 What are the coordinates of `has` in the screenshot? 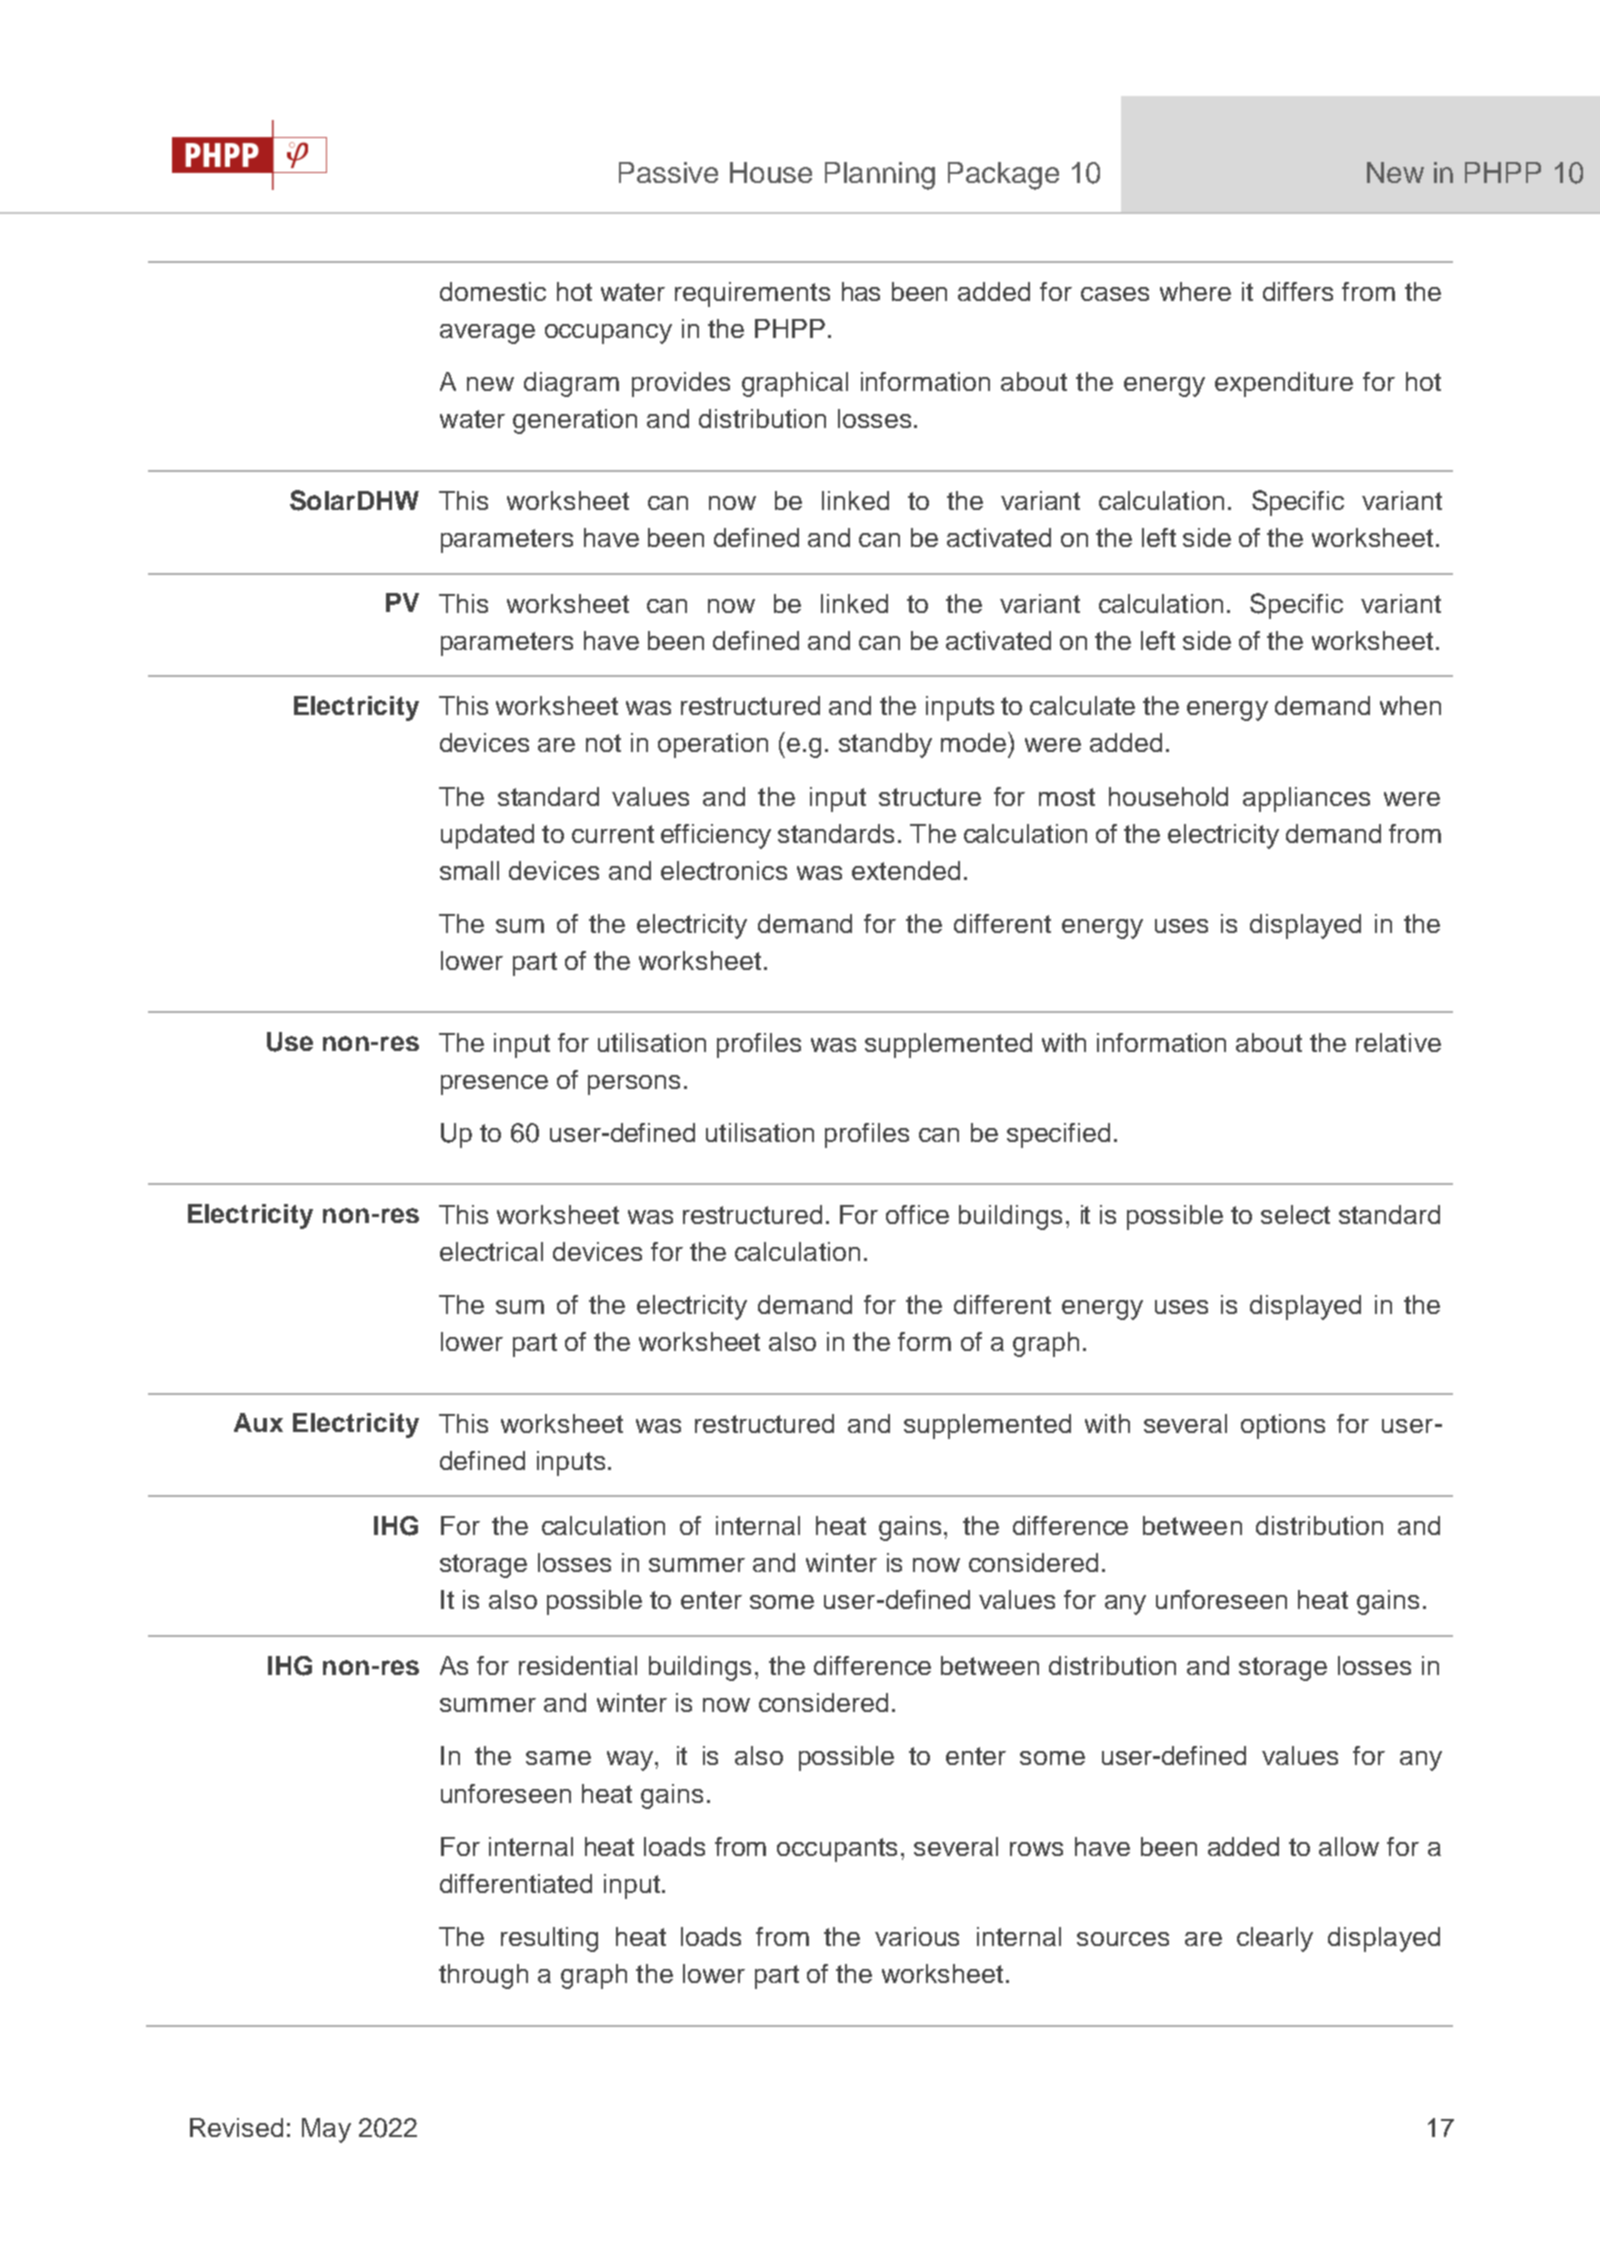 It's located at (861, 291).
